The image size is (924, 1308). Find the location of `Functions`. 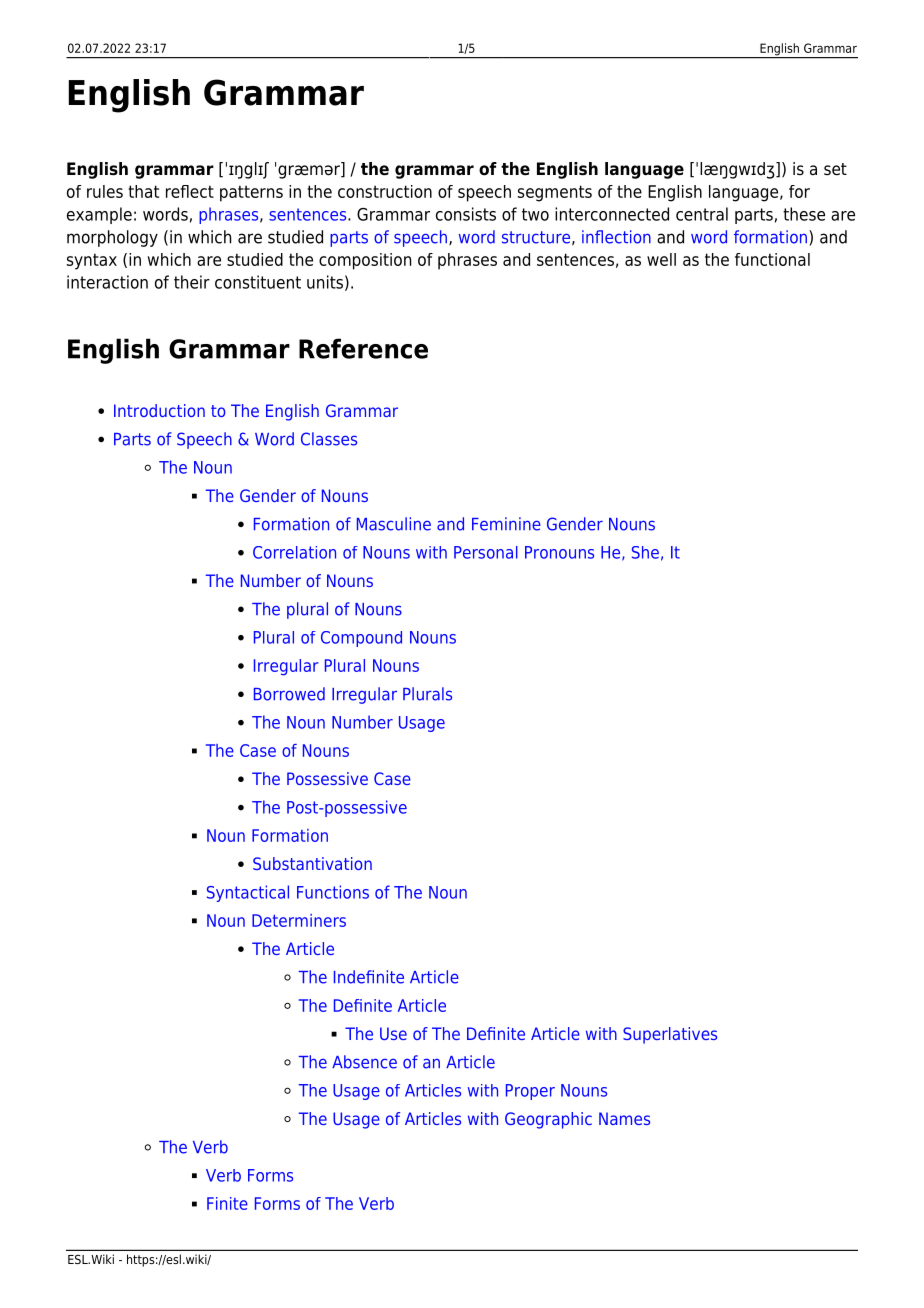

Functions is located at coordinates (333, 892).
